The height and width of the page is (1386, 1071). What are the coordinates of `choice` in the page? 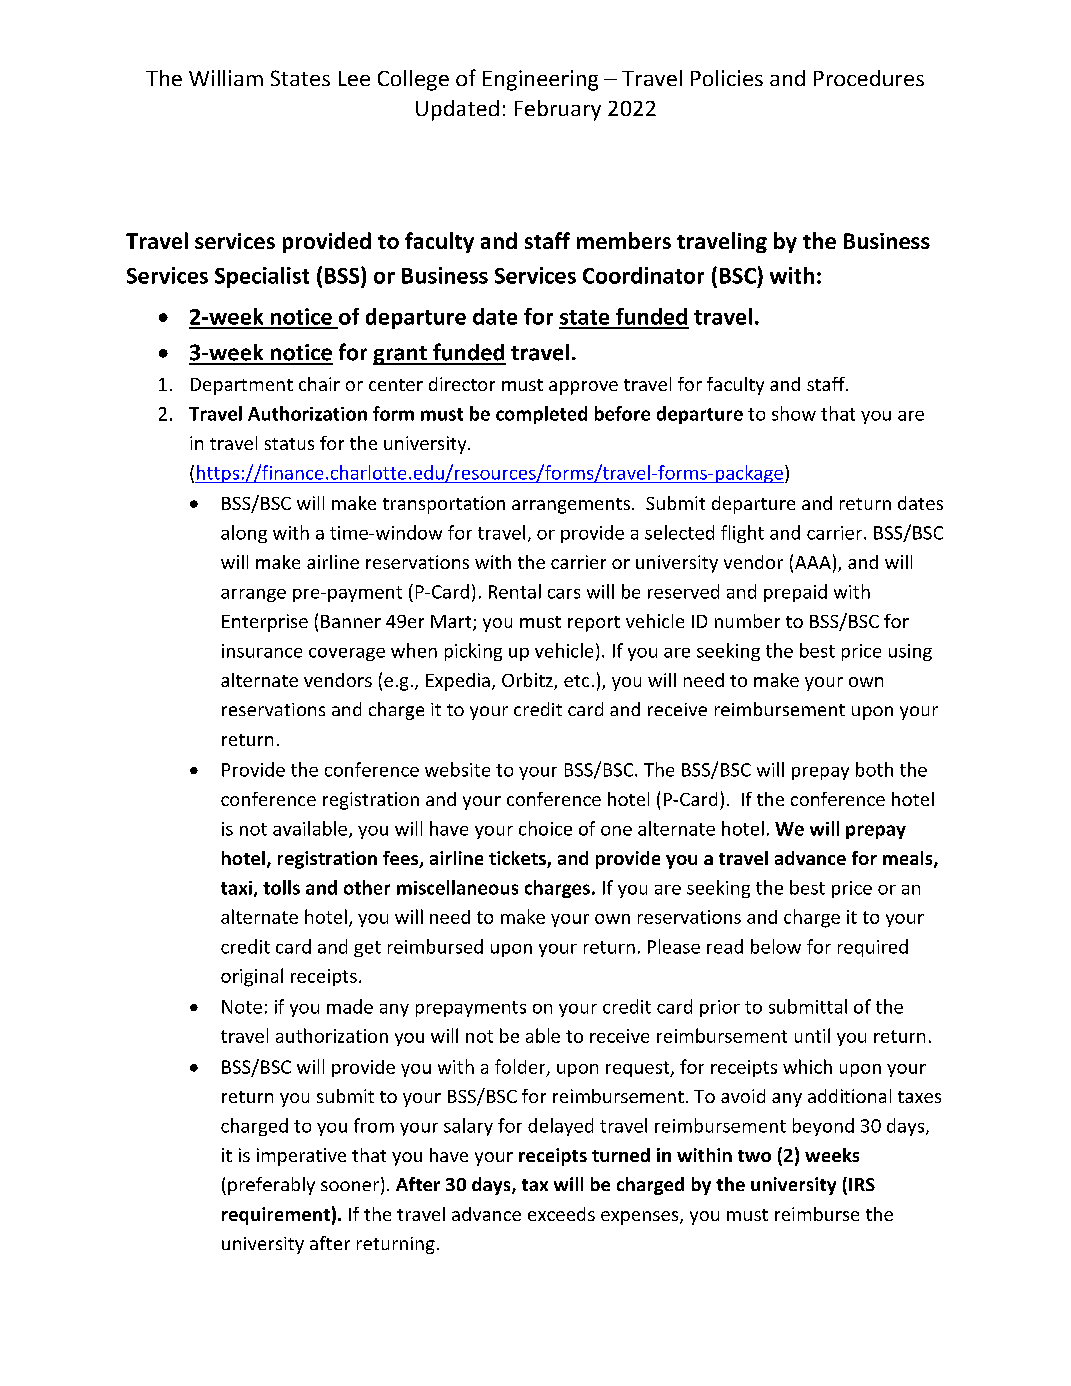 It's located at (545, 828).
